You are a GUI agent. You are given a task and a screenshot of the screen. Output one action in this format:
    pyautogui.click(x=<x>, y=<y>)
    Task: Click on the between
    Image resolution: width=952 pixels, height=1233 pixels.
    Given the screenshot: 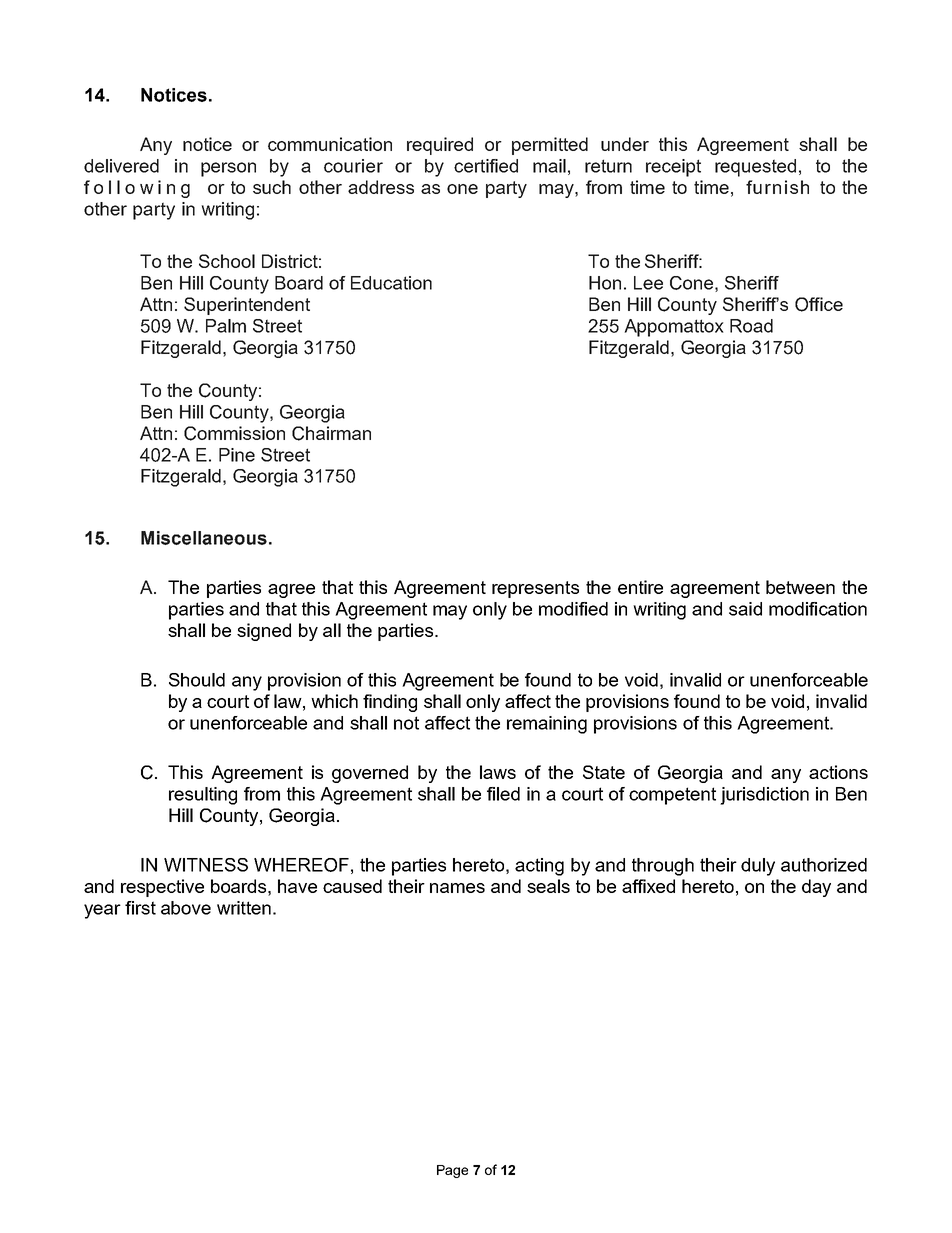 What is the action you would take?
    pyautogui.click(x=800, y=587)
